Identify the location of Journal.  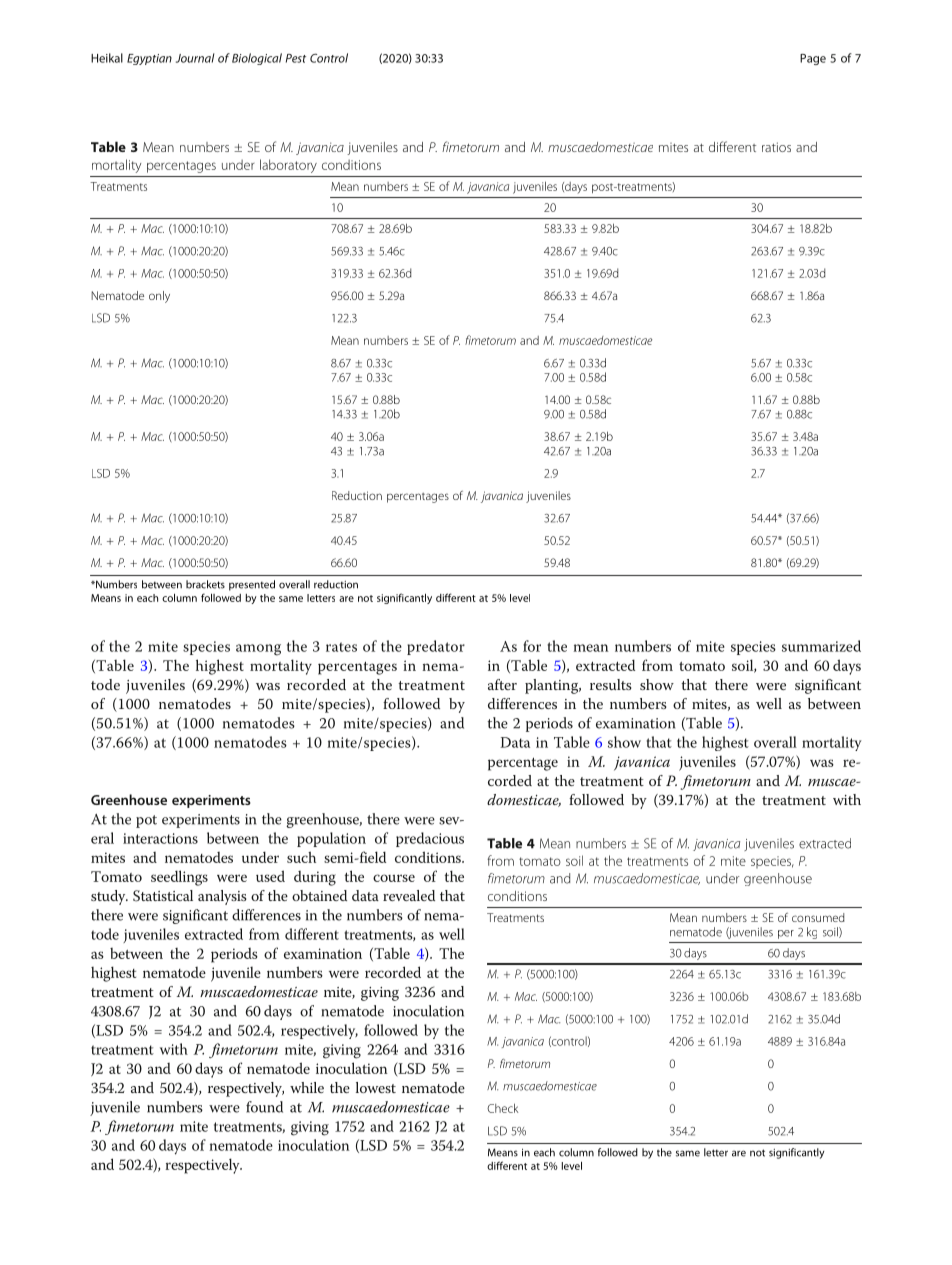
(195, 58).
